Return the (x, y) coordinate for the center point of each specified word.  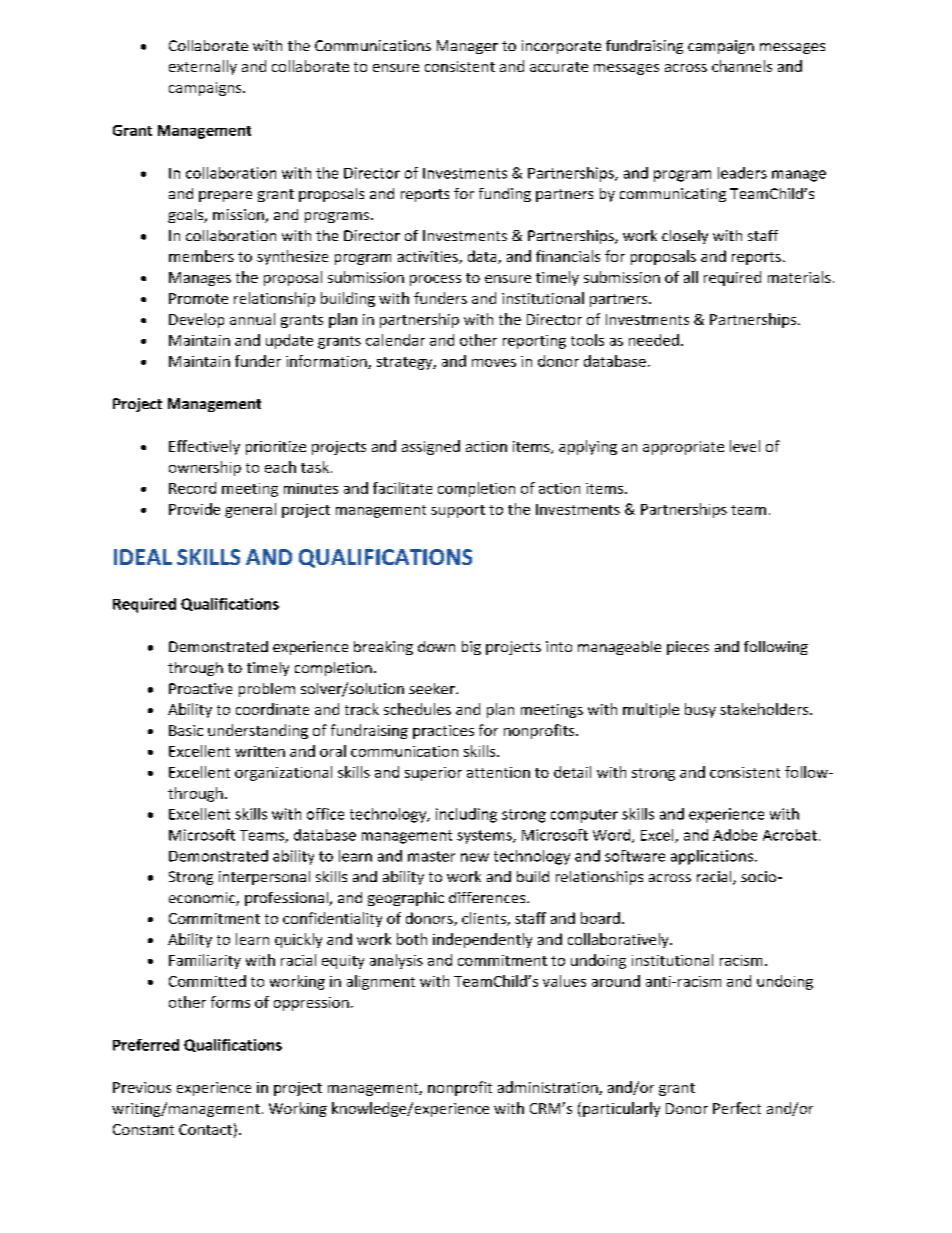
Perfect (737, 1108)
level (745, 446)
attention (498, 772)
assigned (431, 447)
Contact (205, 1129)
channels (742, 66)
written (260, 751)
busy (700, 710)
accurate (559, 67)
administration (549, 1088)
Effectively (204, 447)
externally (203, 67)
